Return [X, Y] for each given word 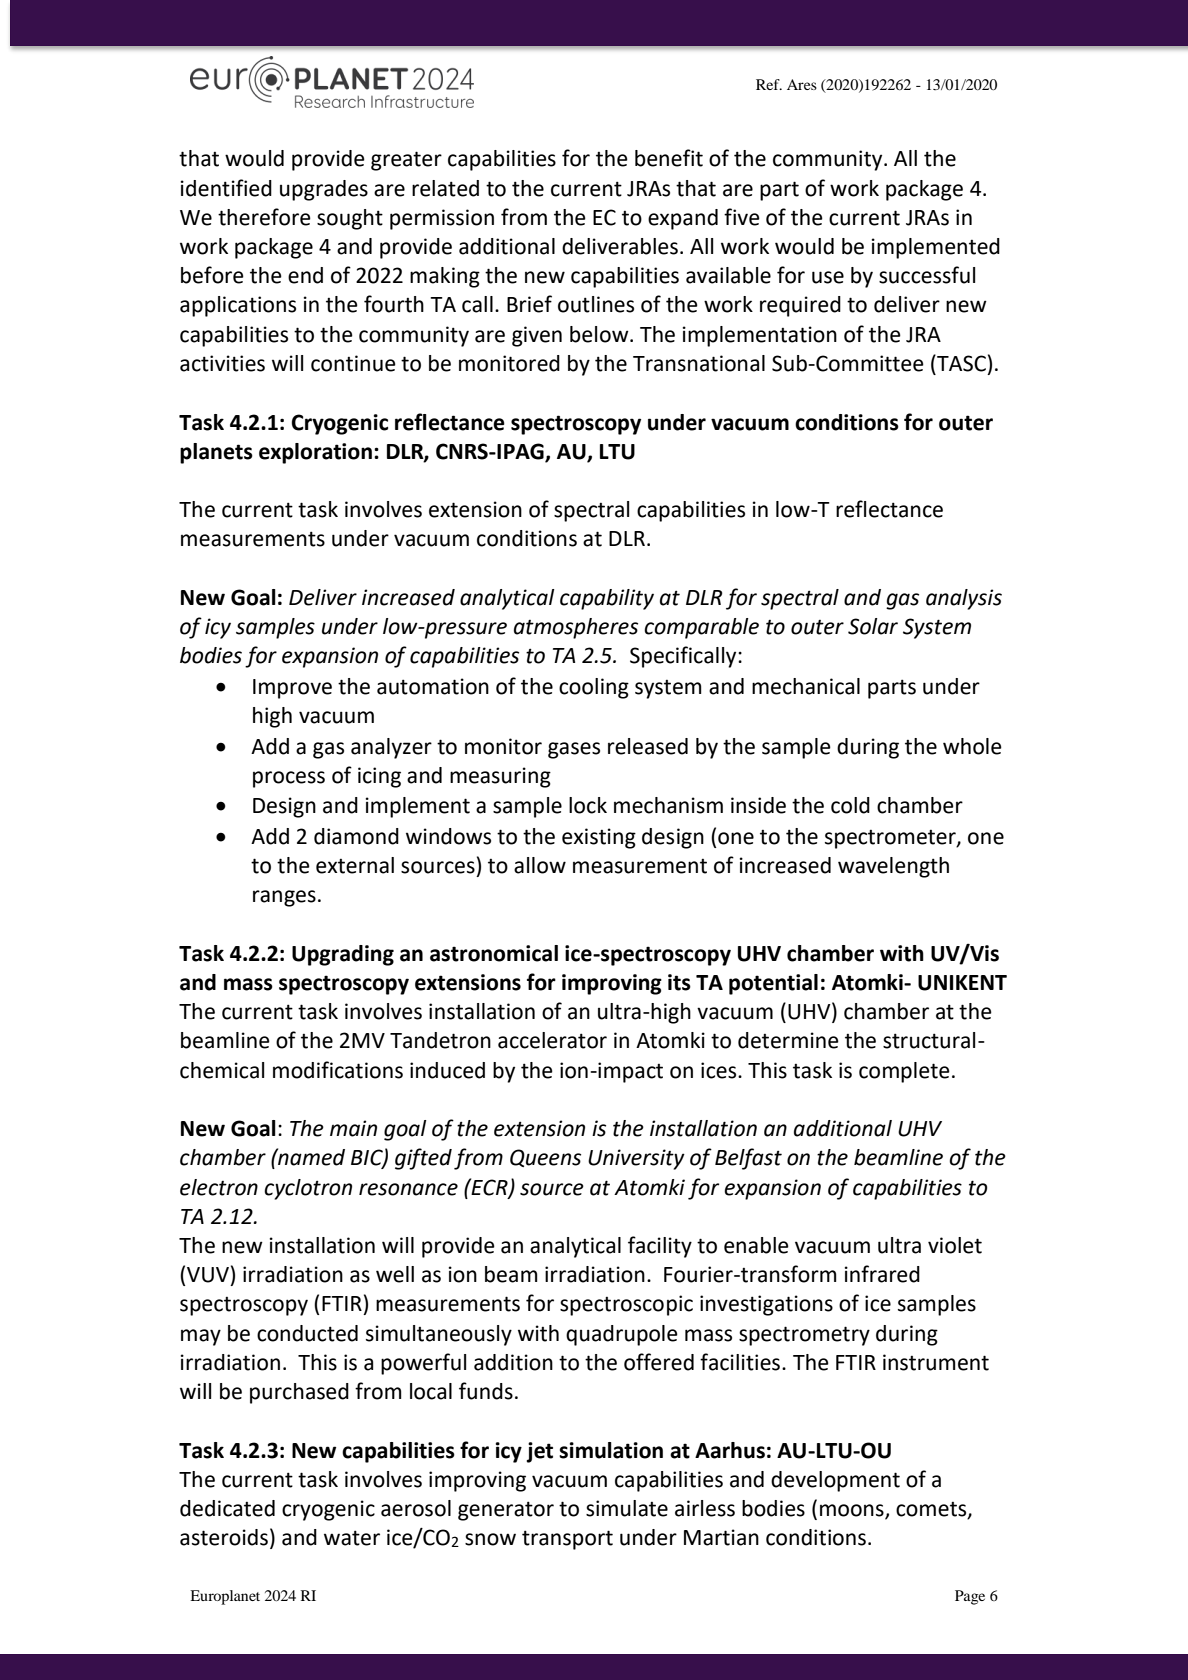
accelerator [552, 1040]
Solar [873, 626]
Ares [802, 84]
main [353, 1128]
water [352, 1538]
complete [904, 1072]
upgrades [324, 190]
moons [853, 1511]
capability [607, 599]
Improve [292, 689]
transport [567, 1540]
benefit [669, 158]
